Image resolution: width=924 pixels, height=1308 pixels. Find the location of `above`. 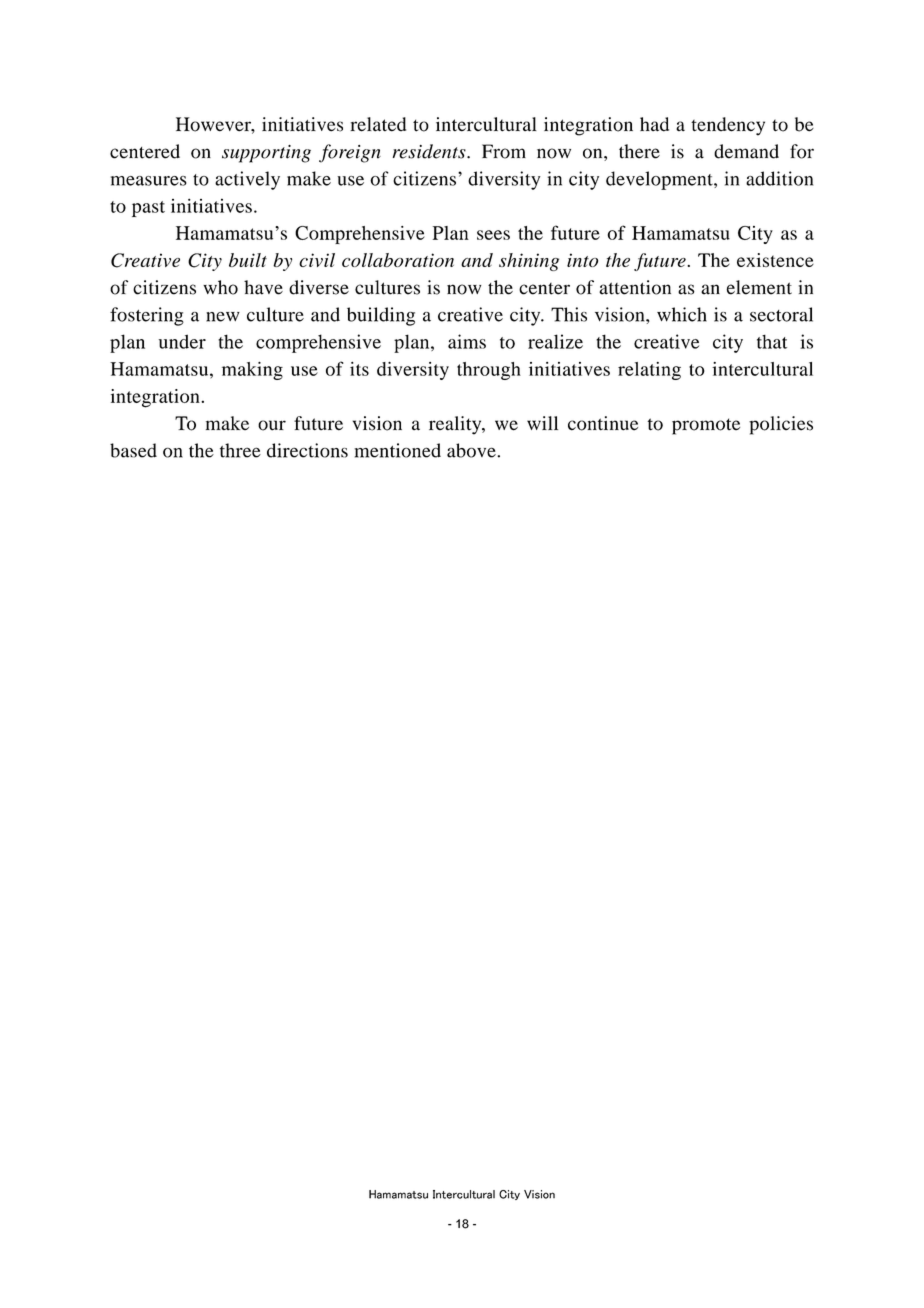

above is located at coordinates (472, 450).
